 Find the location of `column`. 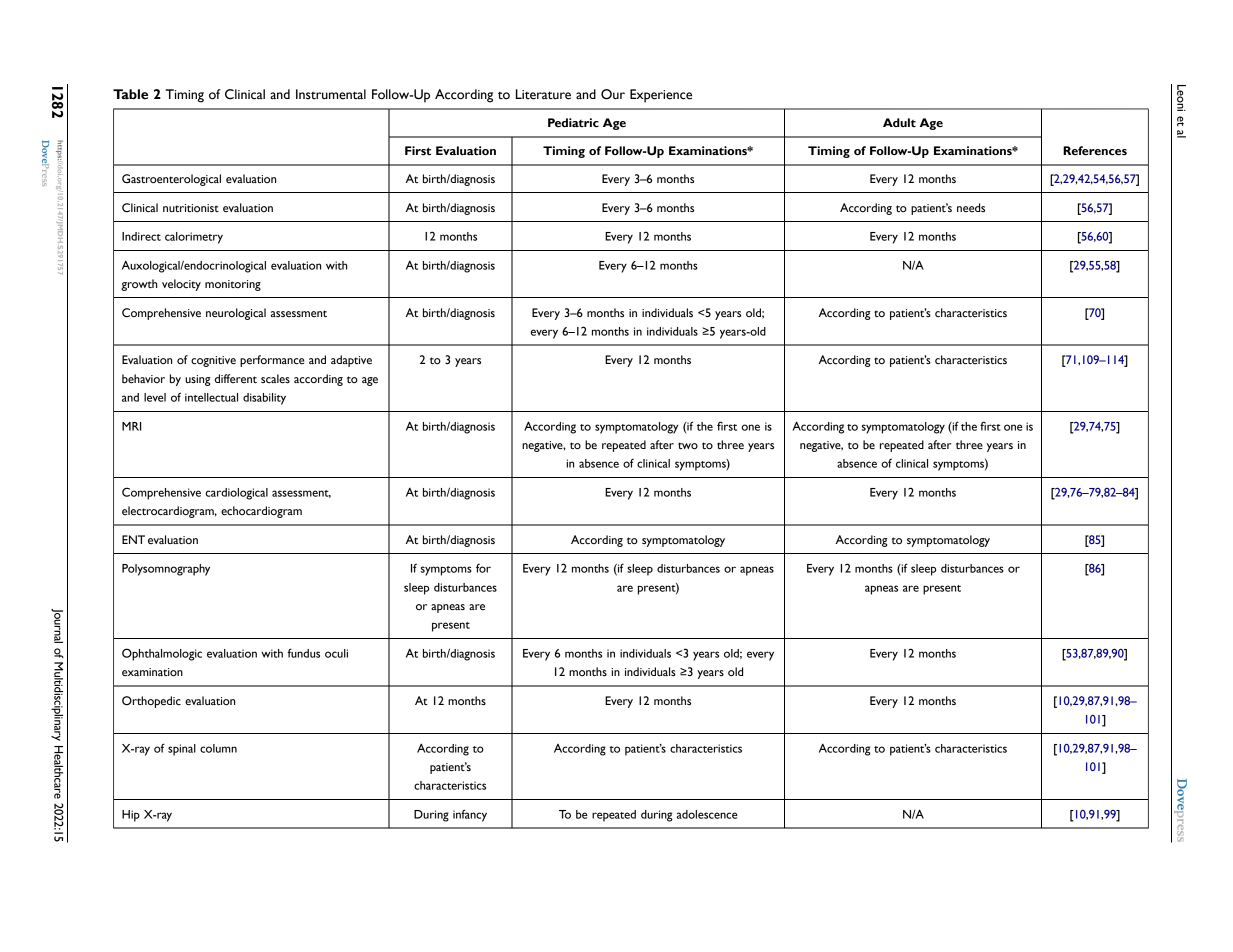

column is located at coordinates (218, 748).
